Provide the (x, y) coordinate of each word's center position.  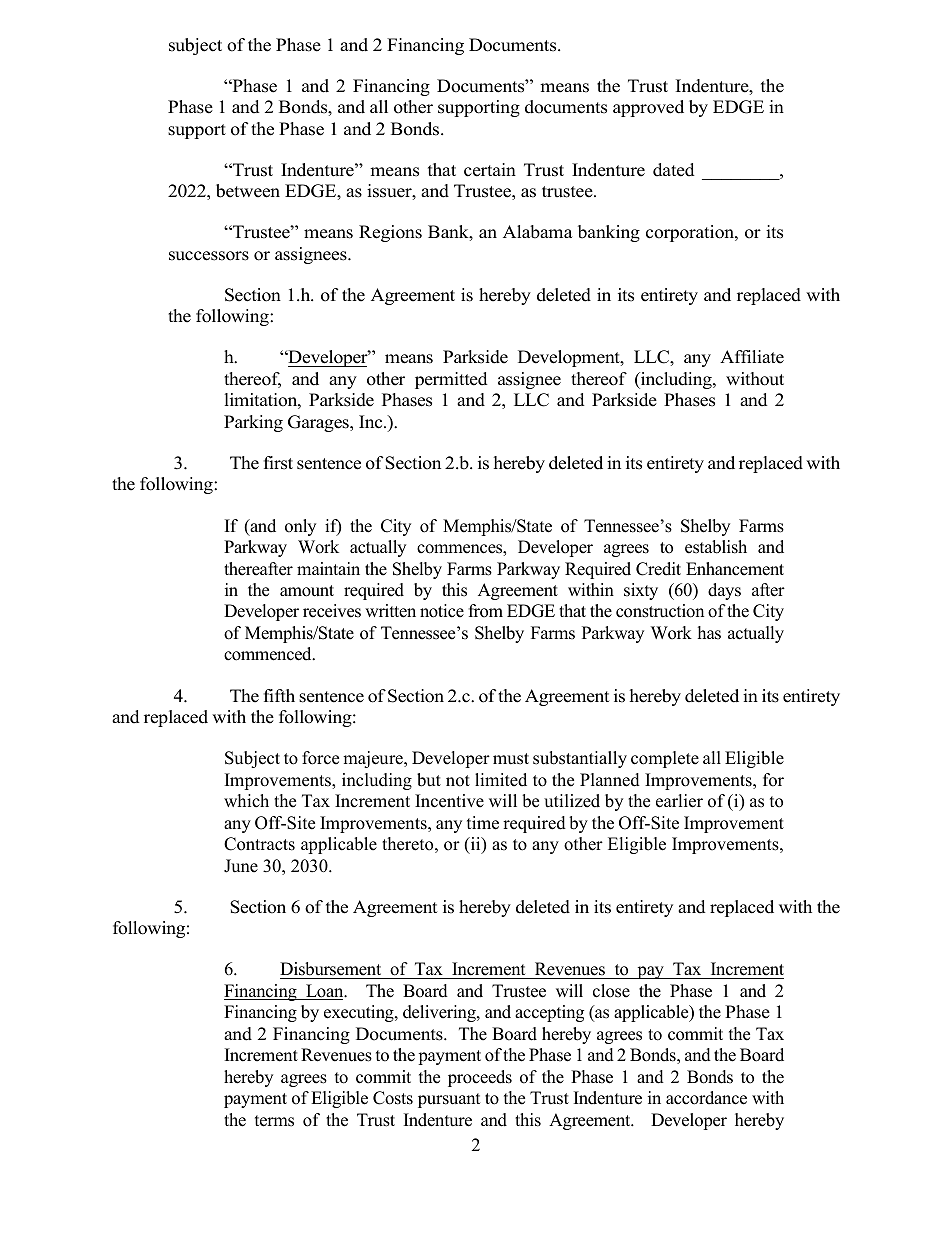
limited (501, 780)
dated (674, 170)
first (278, 463)
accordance (706, 1098)
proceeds (480, 1078)
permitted (451, 380)
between (248, 191)
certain (490, 170)
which (246, 801)
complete (665, 759)
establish (716, 547)
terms (274, 1121)
